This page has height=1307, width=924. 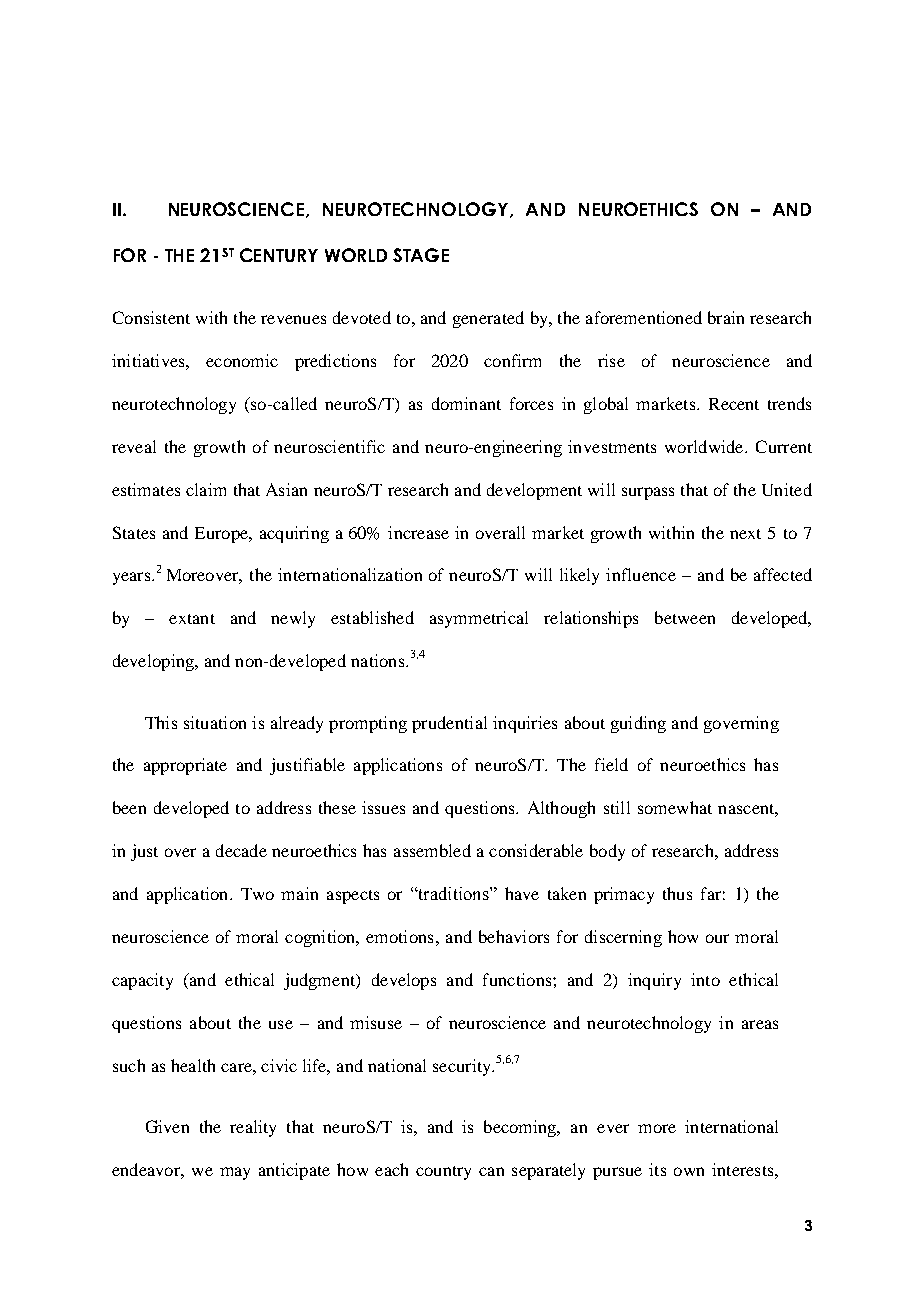 What do you see at coordinates (235, 1173) in the page?
I see `may` at bounding box center [235, 1173].
